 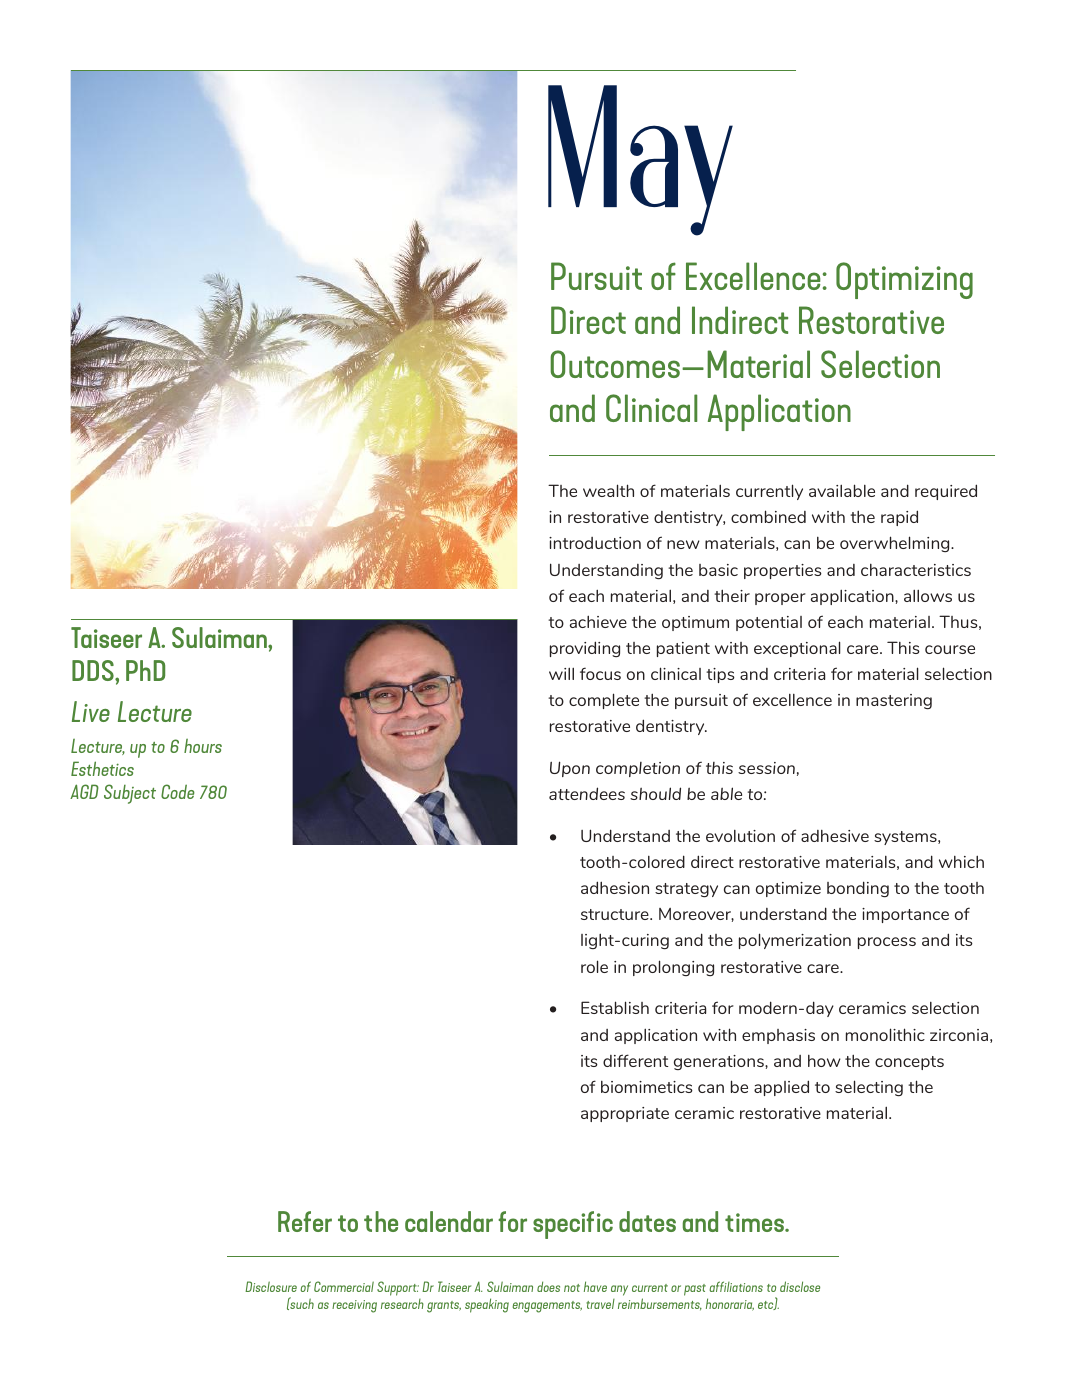 I want to click on May, so click(x=640, y=160).
